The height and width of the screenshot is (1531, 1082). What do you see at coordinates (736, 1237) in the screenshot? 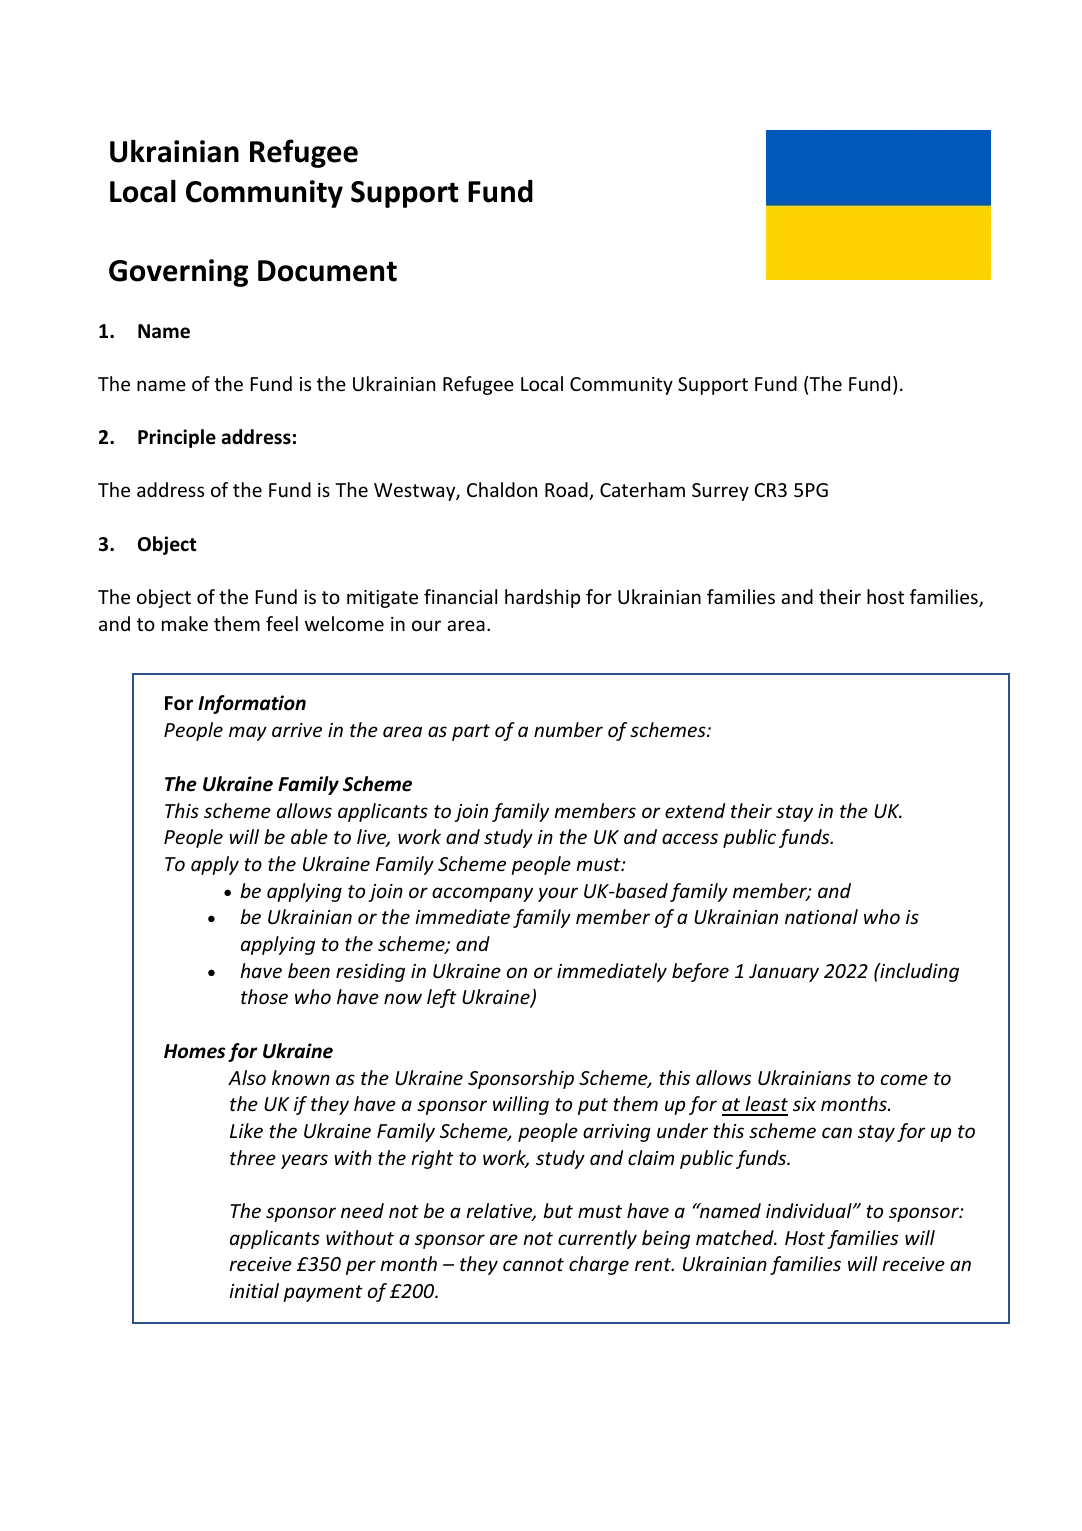
I see `matched` at bounding box center [736, 1237].
